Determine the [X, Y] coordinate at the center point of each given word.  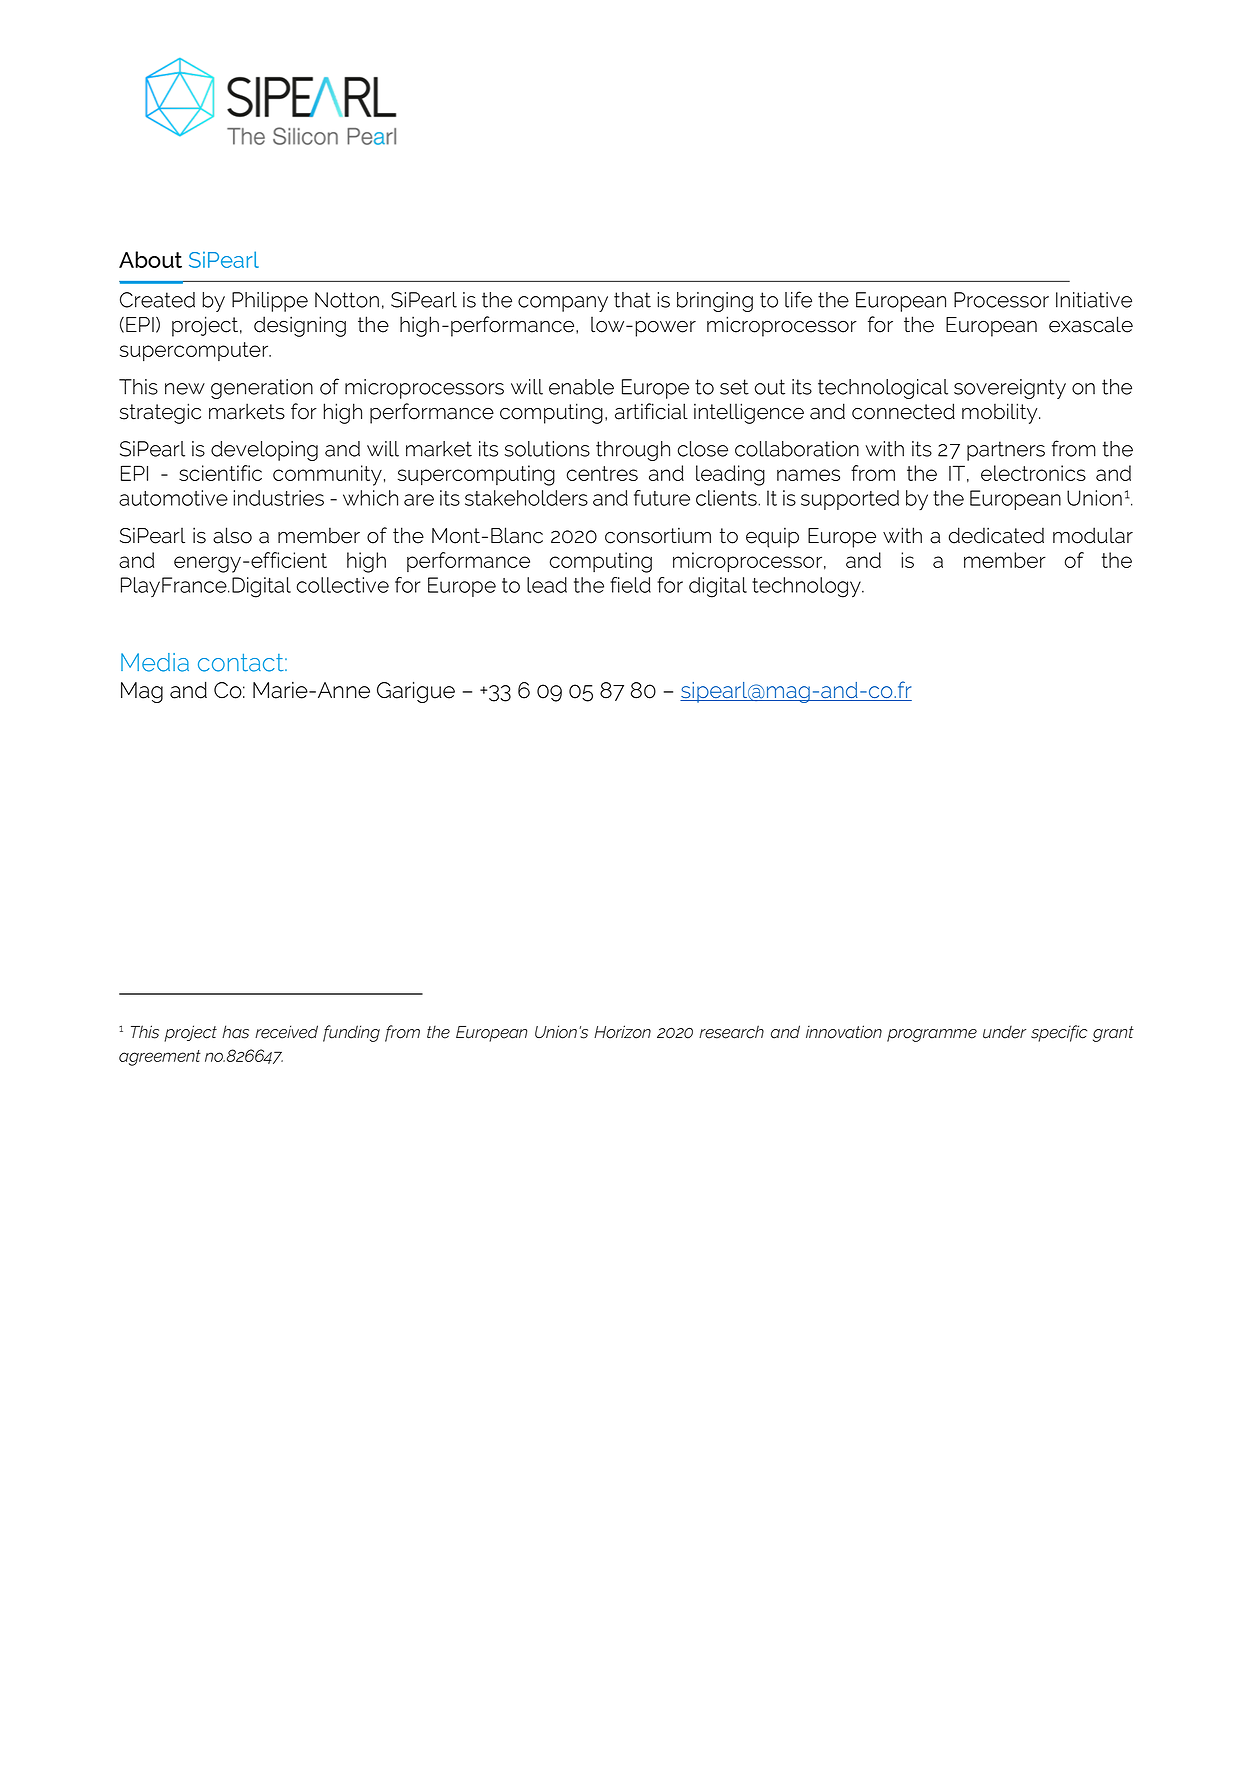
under [1004, 1032]
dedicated [996, 535]
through [633, 451]
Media [155, 662]
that [632, 300]
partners [1006, 451]
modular [1093, 535]
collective [343, 585]
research [731, 1032]
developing [264, 451]
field [630, 585]
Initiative [1094, 300]
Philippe [270, 302]
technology [807, 587]
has [235, 1032]
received [286, 1032]
